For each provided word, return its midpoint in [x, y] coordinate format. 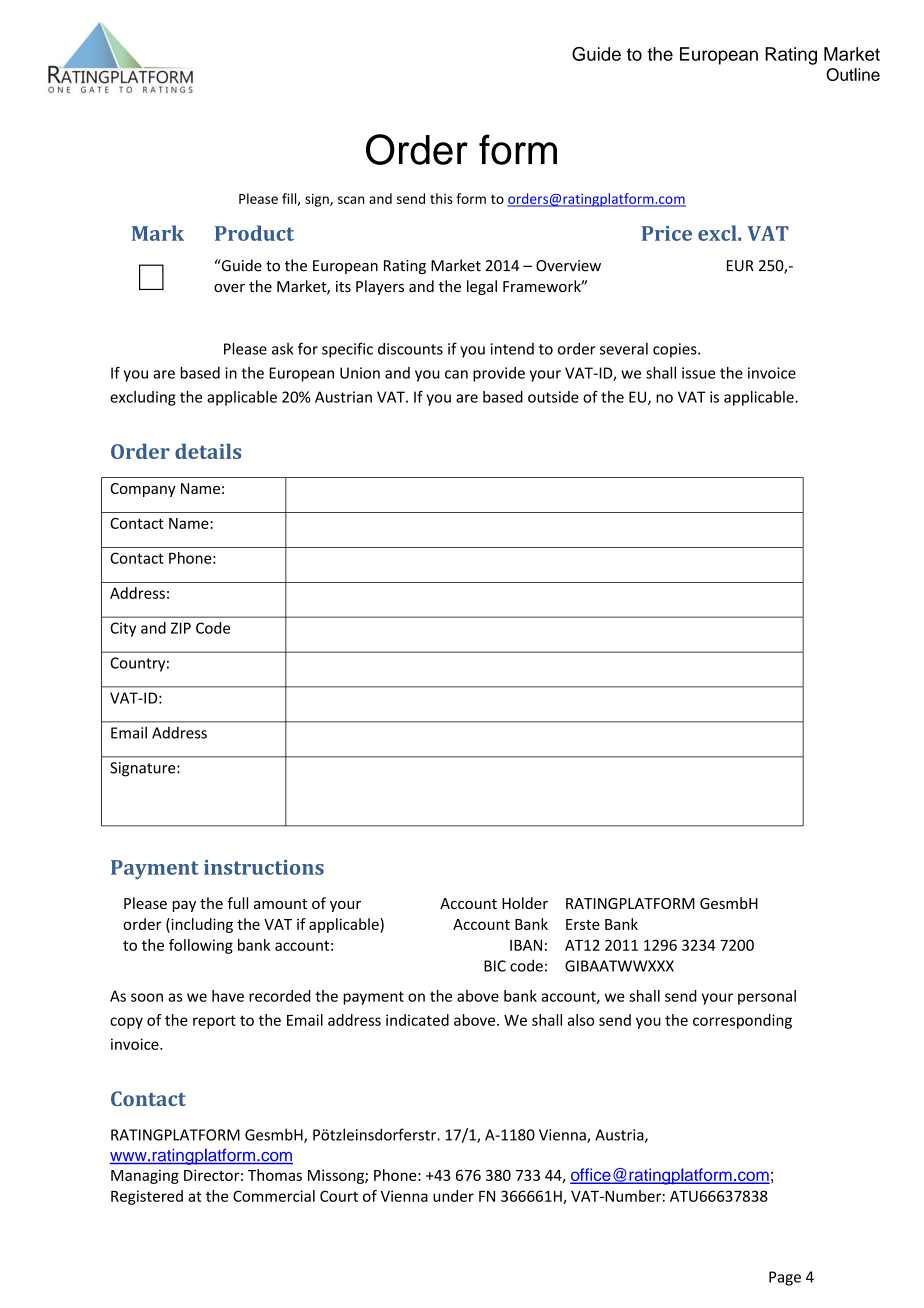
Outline [853, 74]
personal [767, 997]
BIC [495, 966]
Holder [525, 903]
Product [254, 233]
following [201, 946]
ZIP [181, 628]
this [441, 198]
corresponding [742, 1021]
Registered [147, 1197]
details [208, 451]
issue [698, 373]
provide [499, 374]
